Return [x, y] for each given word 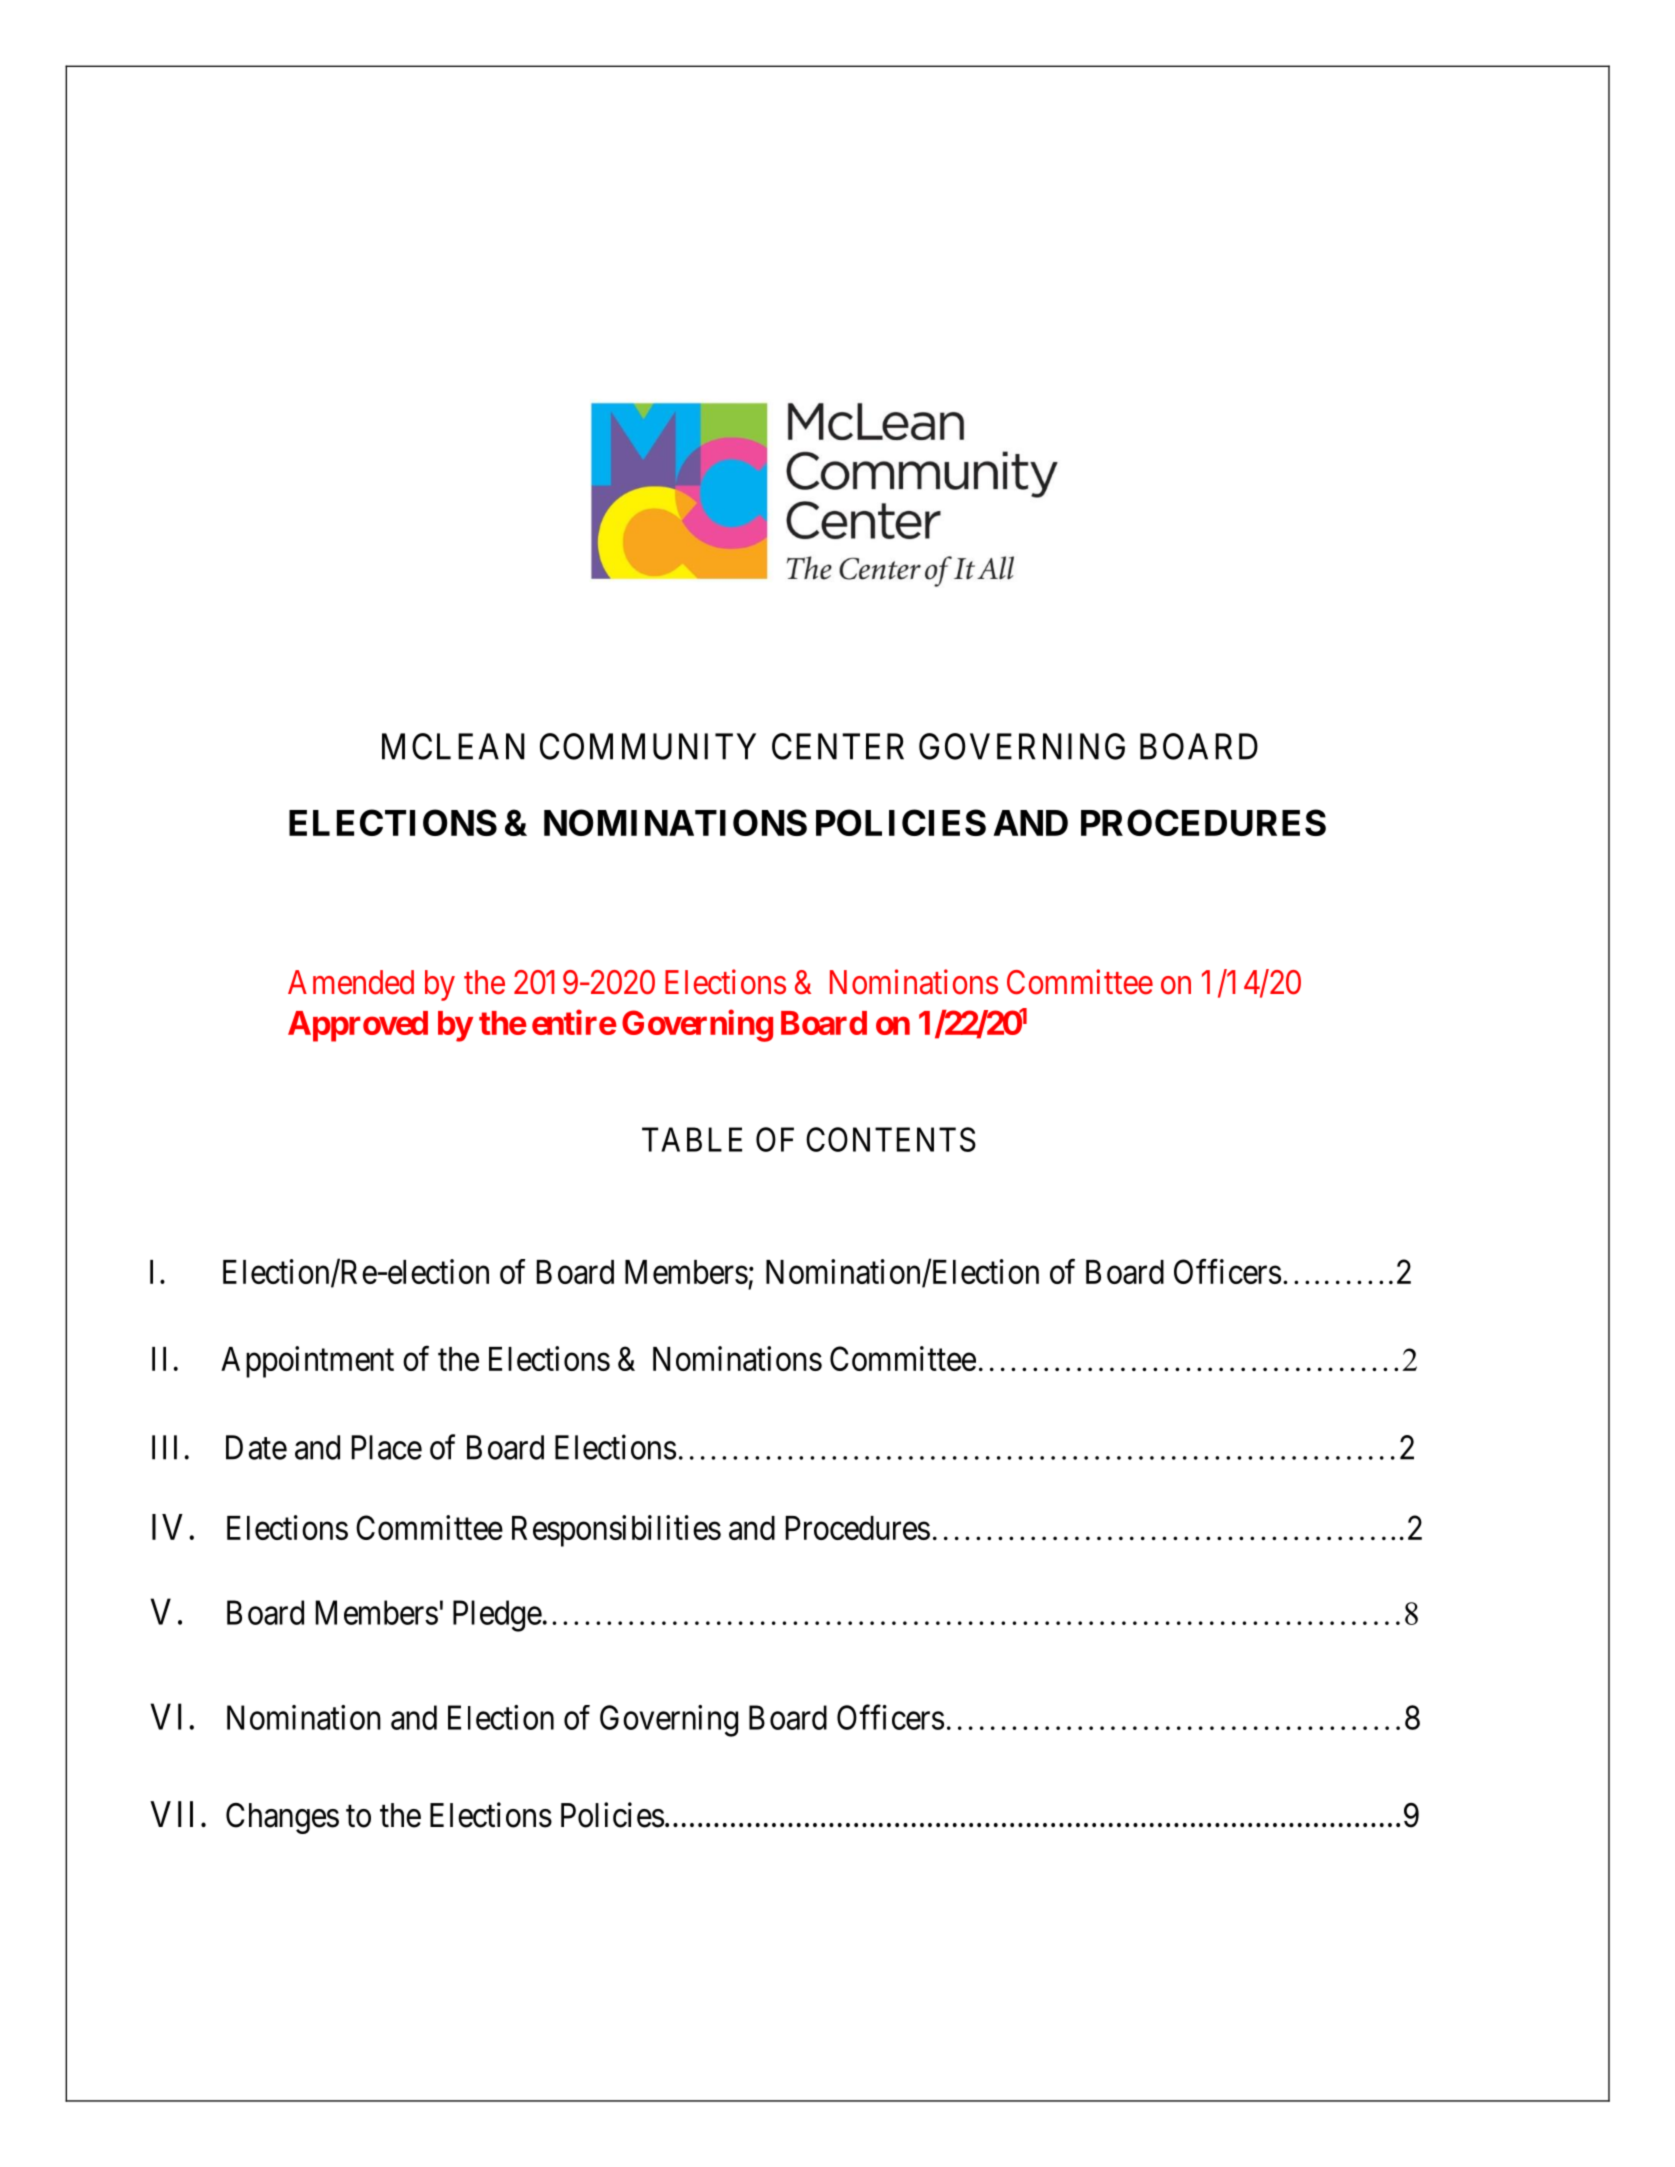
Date [256, 1447]
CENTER [838, 746]
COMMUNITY [648, 746]
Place [387, 1447]
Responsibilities [616, 1531]
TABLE [692, 1139]
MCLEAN [453, 746]
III [164, 1447]
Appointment [307, 1362]
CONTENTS [891, 1139]
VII [171, 1814]
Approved [358, 1026]
